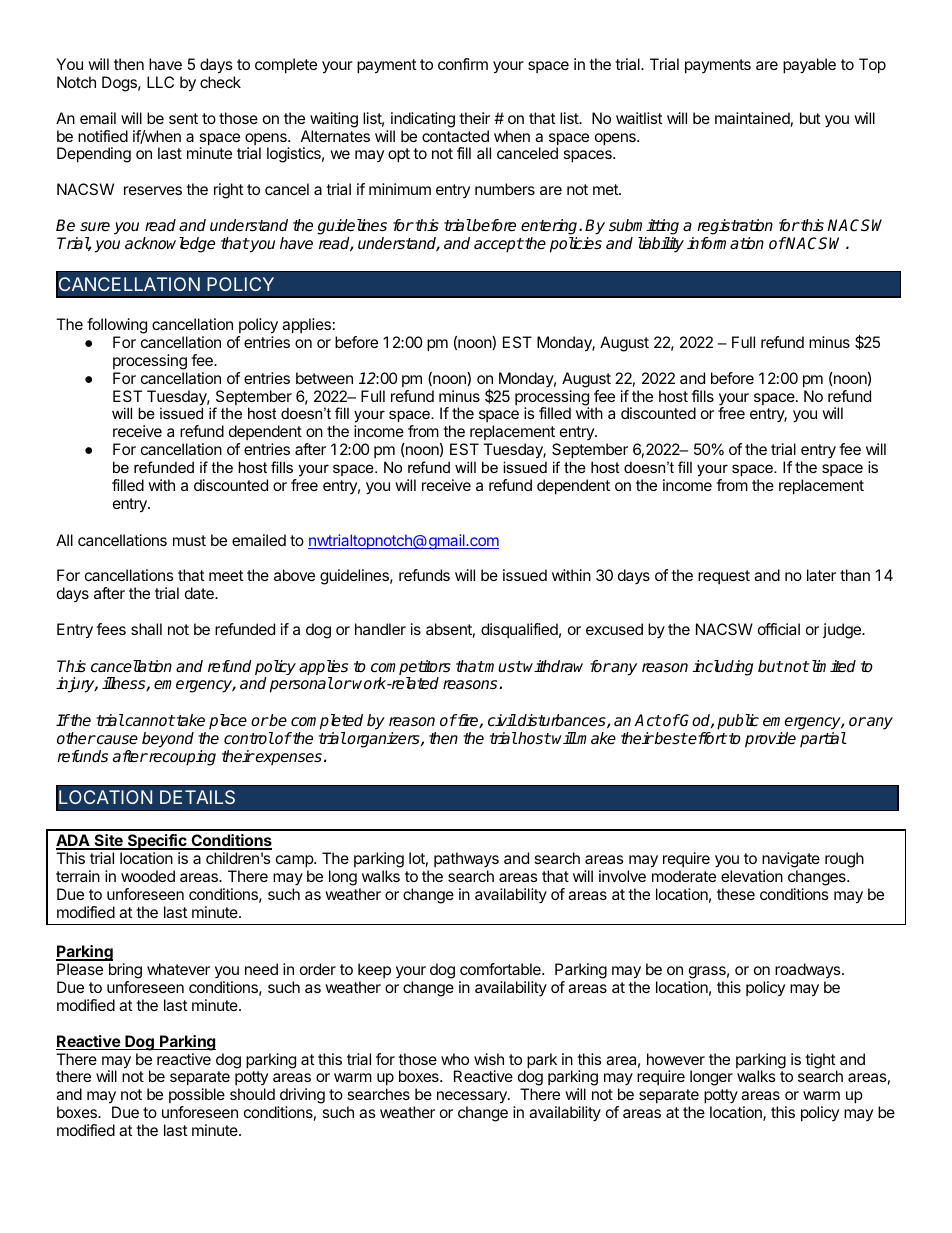 The width and height of the document is (952, 1233). What do you see at coordinates (149, 721) in the document?
I see `cannot` at bounding box center [149, 721].
